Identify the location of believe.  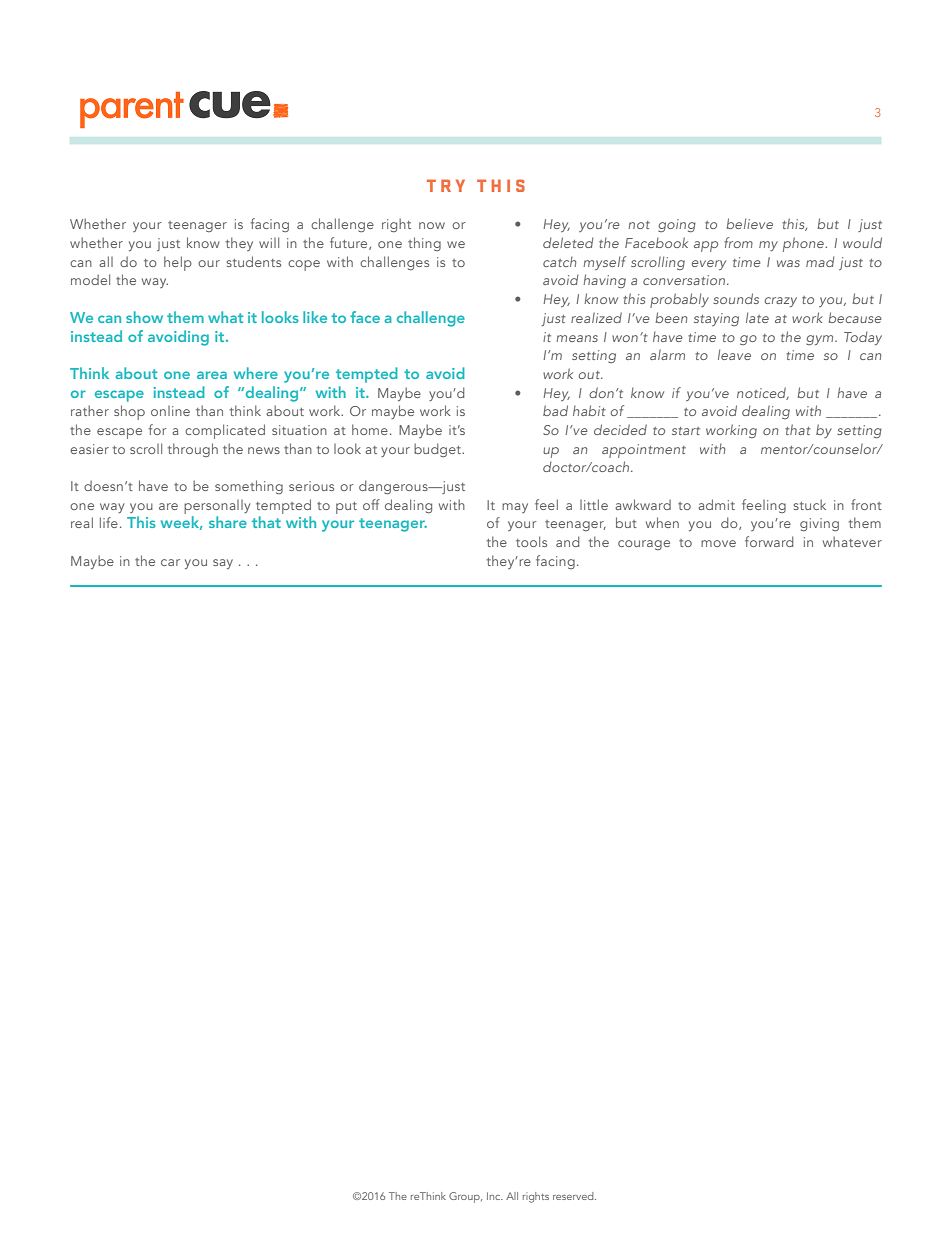
(749, 223).
